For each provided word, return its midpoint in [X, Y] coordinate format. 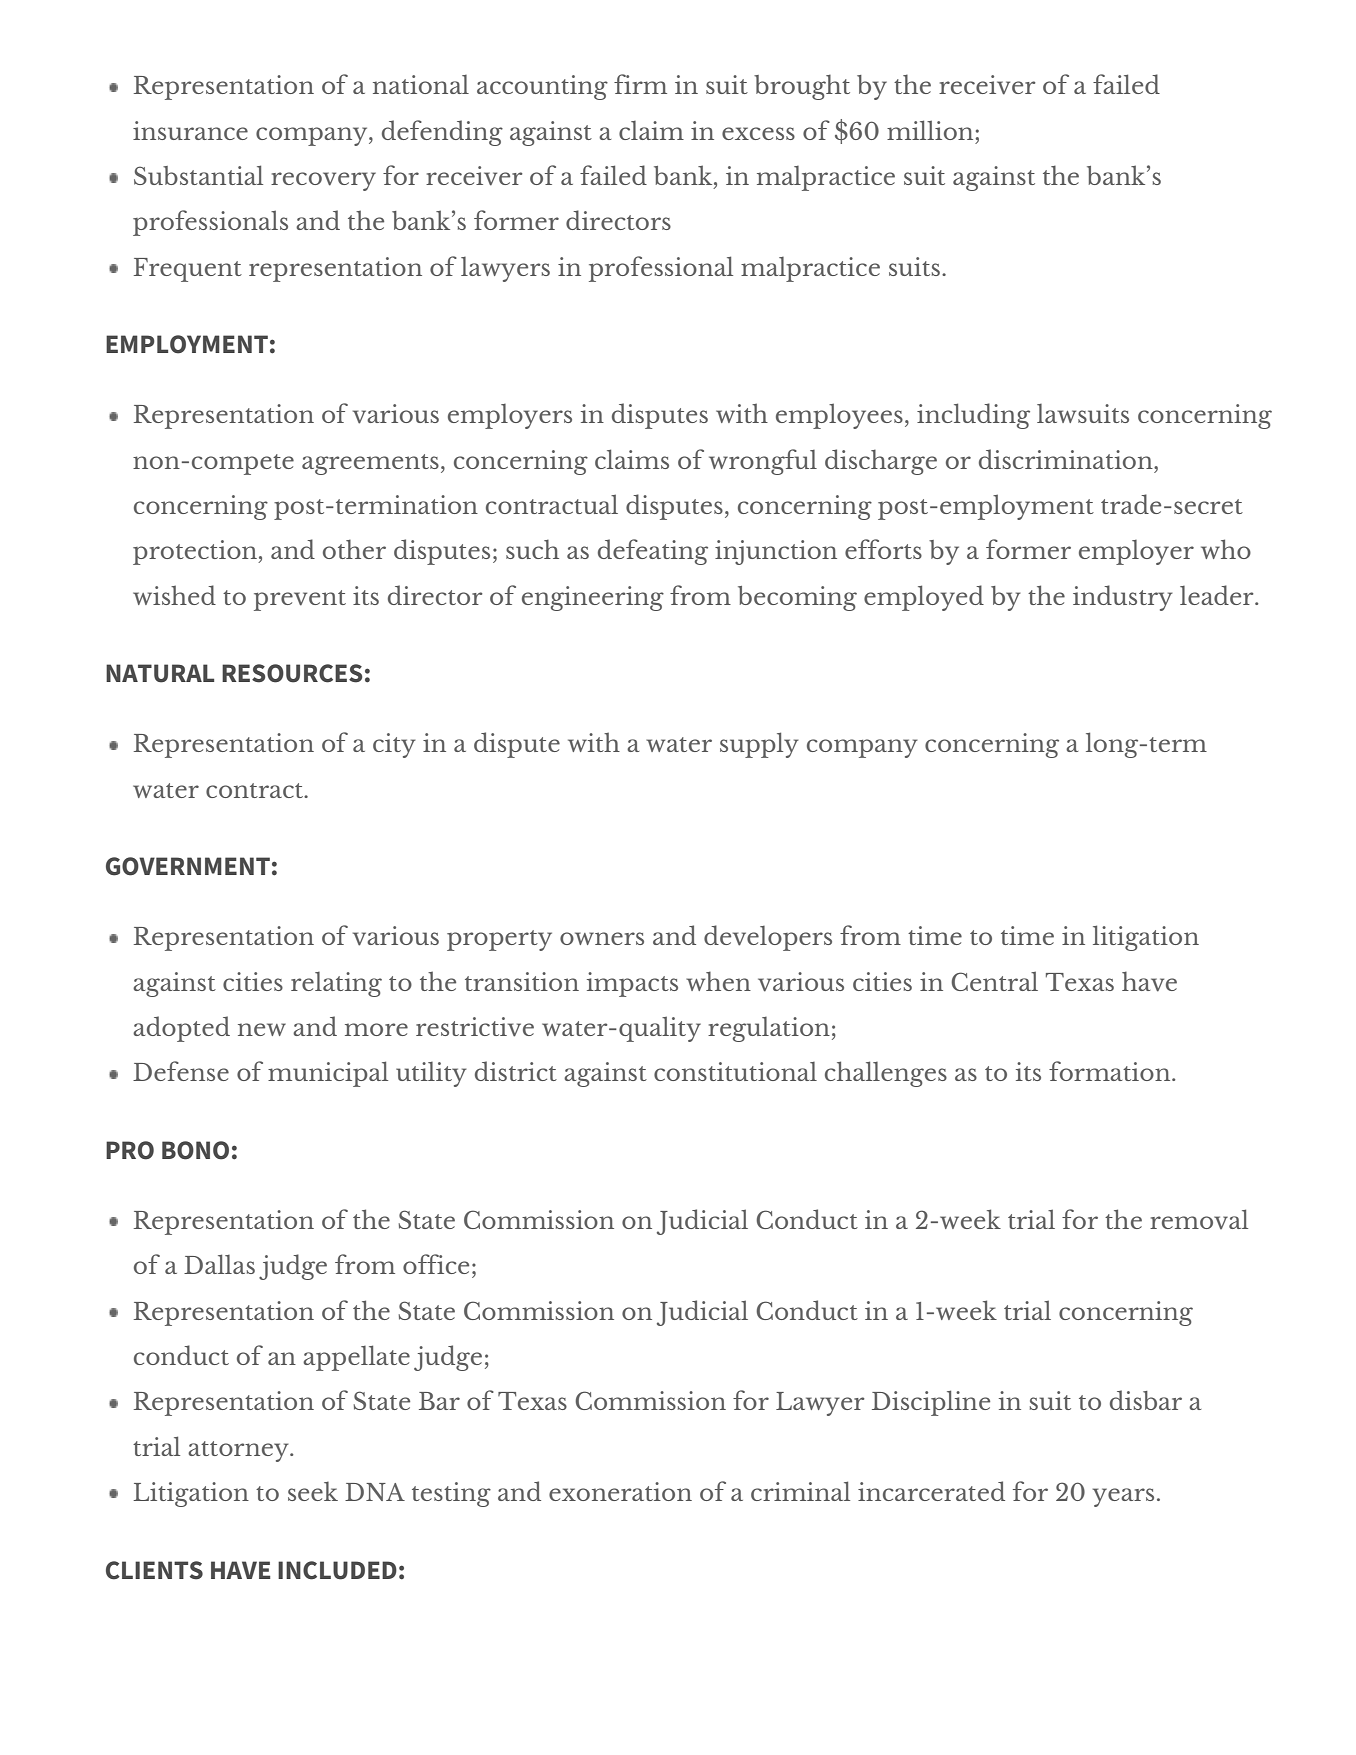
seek [313, 1491]
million [930, 130]
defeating [653, 552]
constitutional [735, 1071]
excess [758, 133]
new [262, 1029]
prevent [300, 600]
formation [1111, 1071]
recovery [323, 181]
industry [1123, 598]
